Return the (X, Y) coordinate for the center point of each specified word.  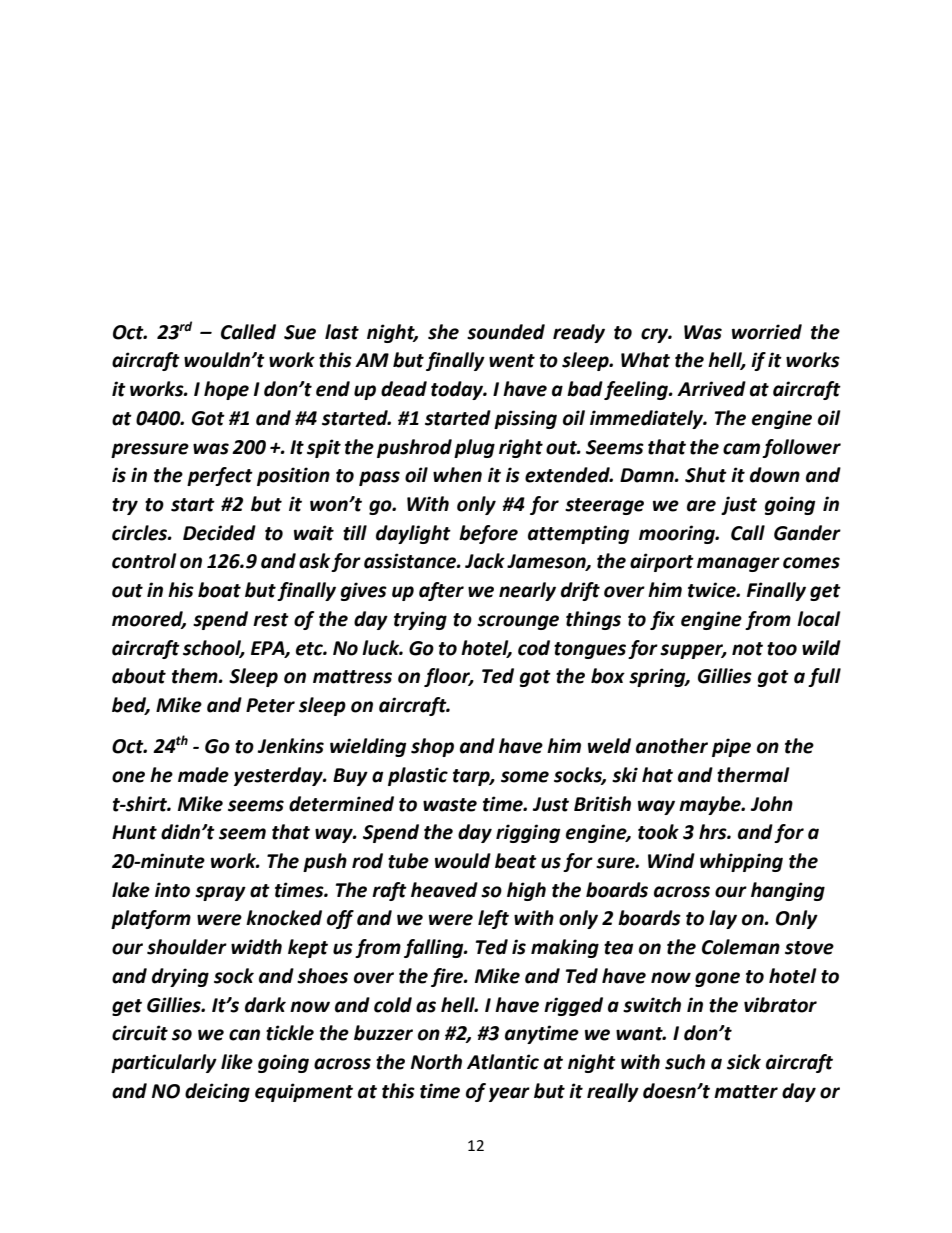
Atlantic (503, 1062)
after (441, 591)
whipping (741, 862)
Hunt (134, 832)
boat (219, 590)
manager (738, 564)
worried (767, 332)
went (512, 361)
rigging (528, 833)
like (237, 1062)
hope (226, 390)
